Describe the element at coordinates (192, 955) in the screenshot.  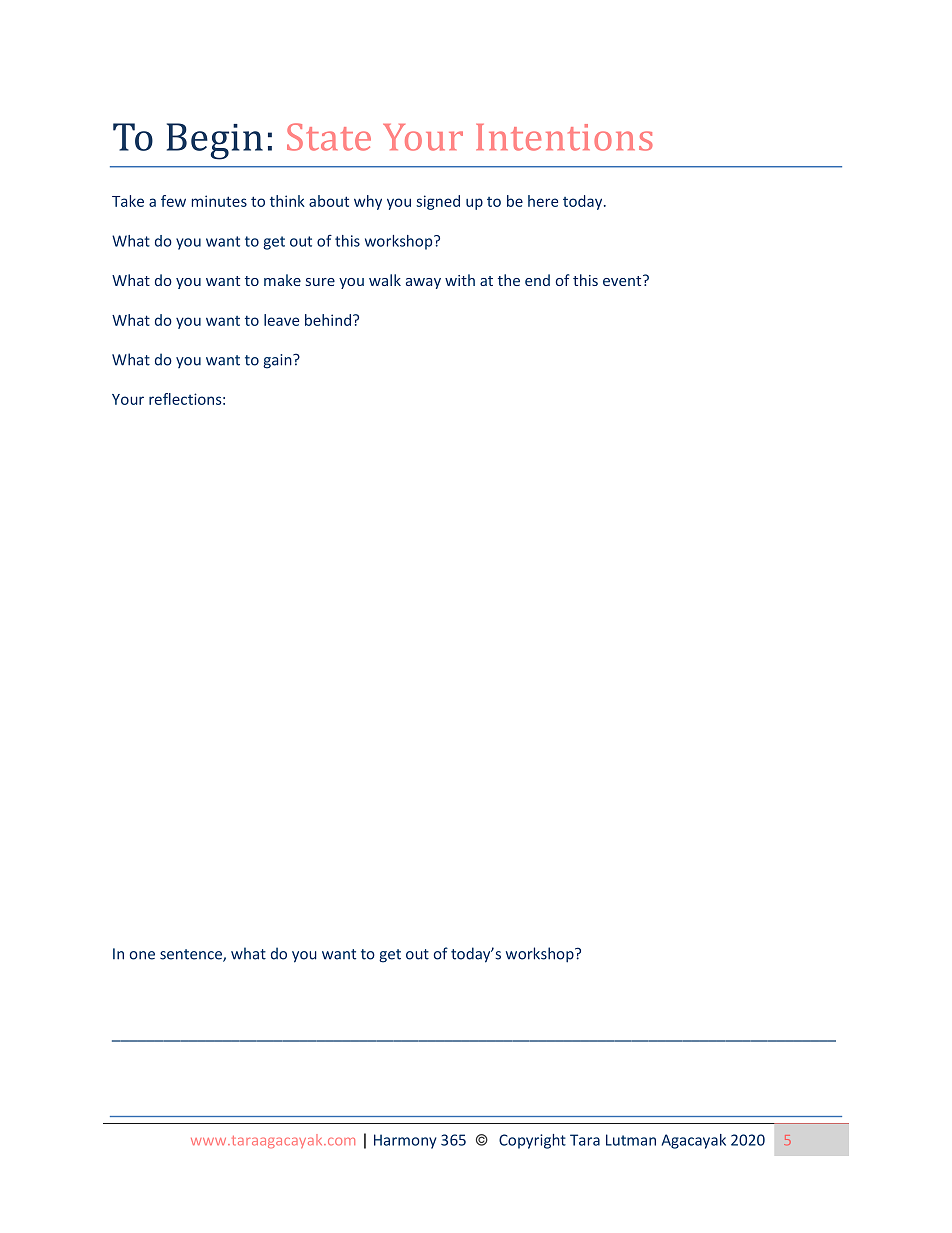
I see `sentence` at that location.
